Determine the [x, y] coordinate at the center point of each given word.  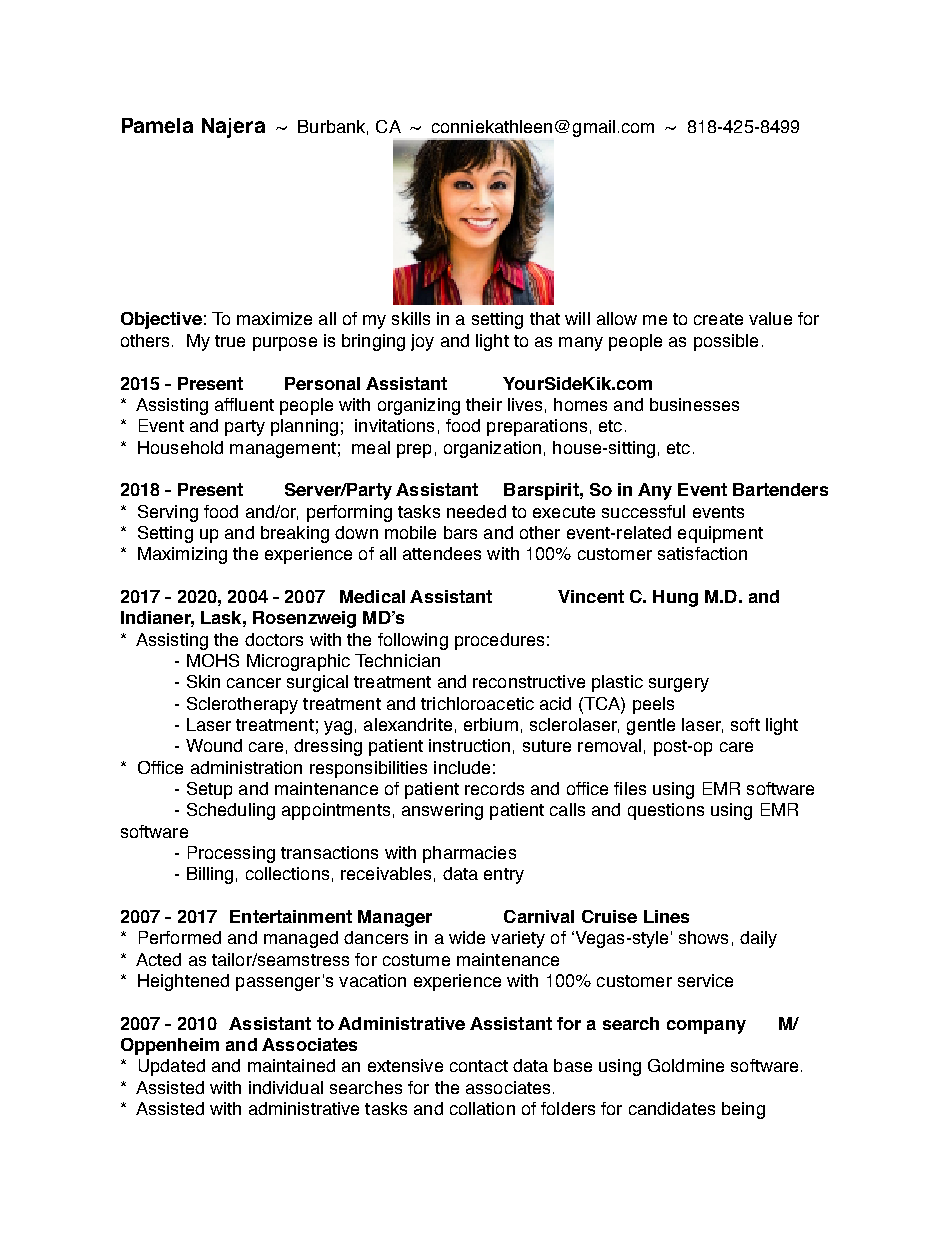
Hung [675, 598]
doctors [274, 639]
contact [479, 1066]
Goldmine [686, 1065]
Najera [233, 128]
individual [286, 1087]
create [718, 319]
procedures [499, 641]
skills [411, 318]
